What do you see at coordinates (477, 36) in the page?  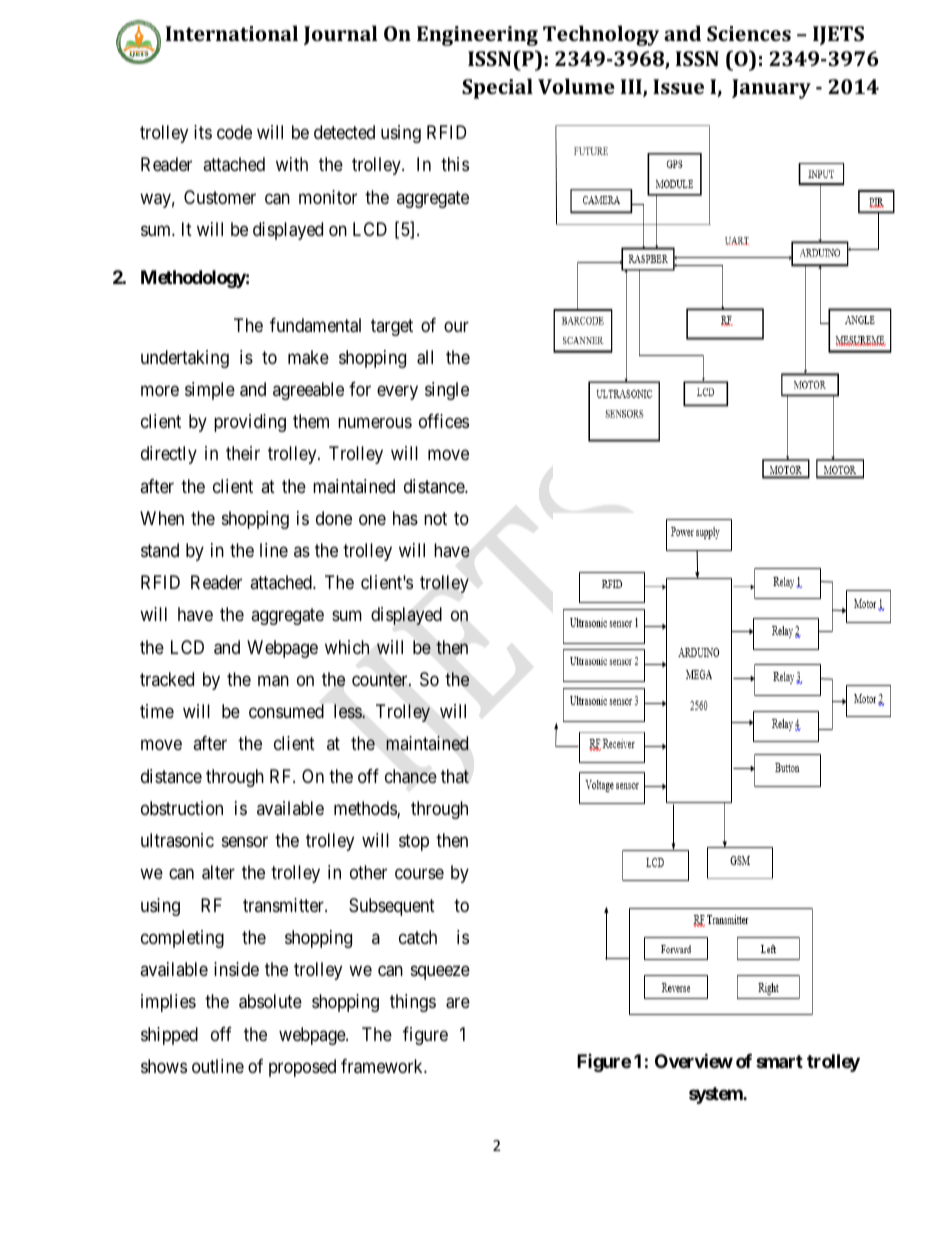 I see `Engineering` at bounding box center [477, 36].
